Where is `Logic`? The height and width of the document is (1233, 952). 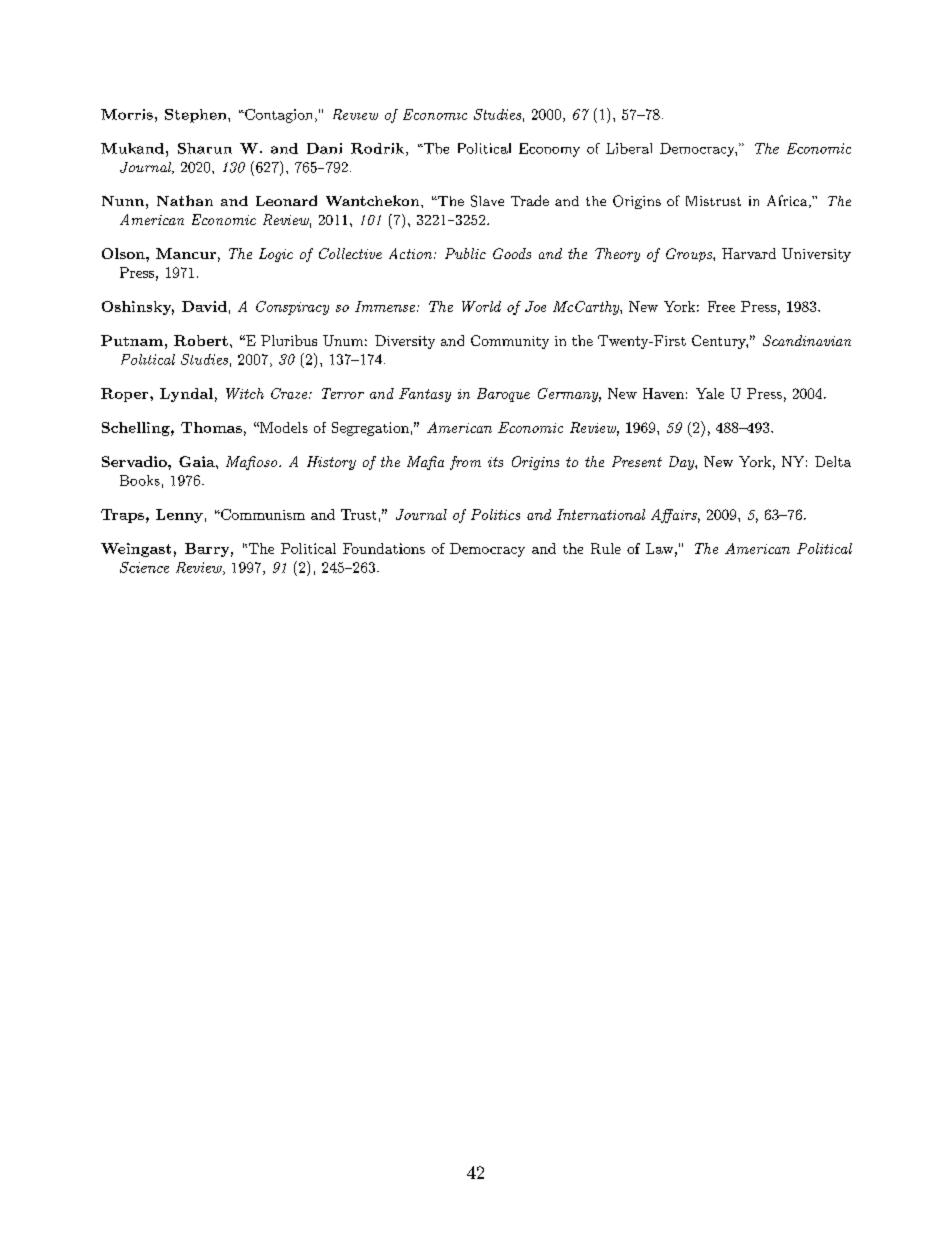
Logic is located at coordinates (276, 255).
